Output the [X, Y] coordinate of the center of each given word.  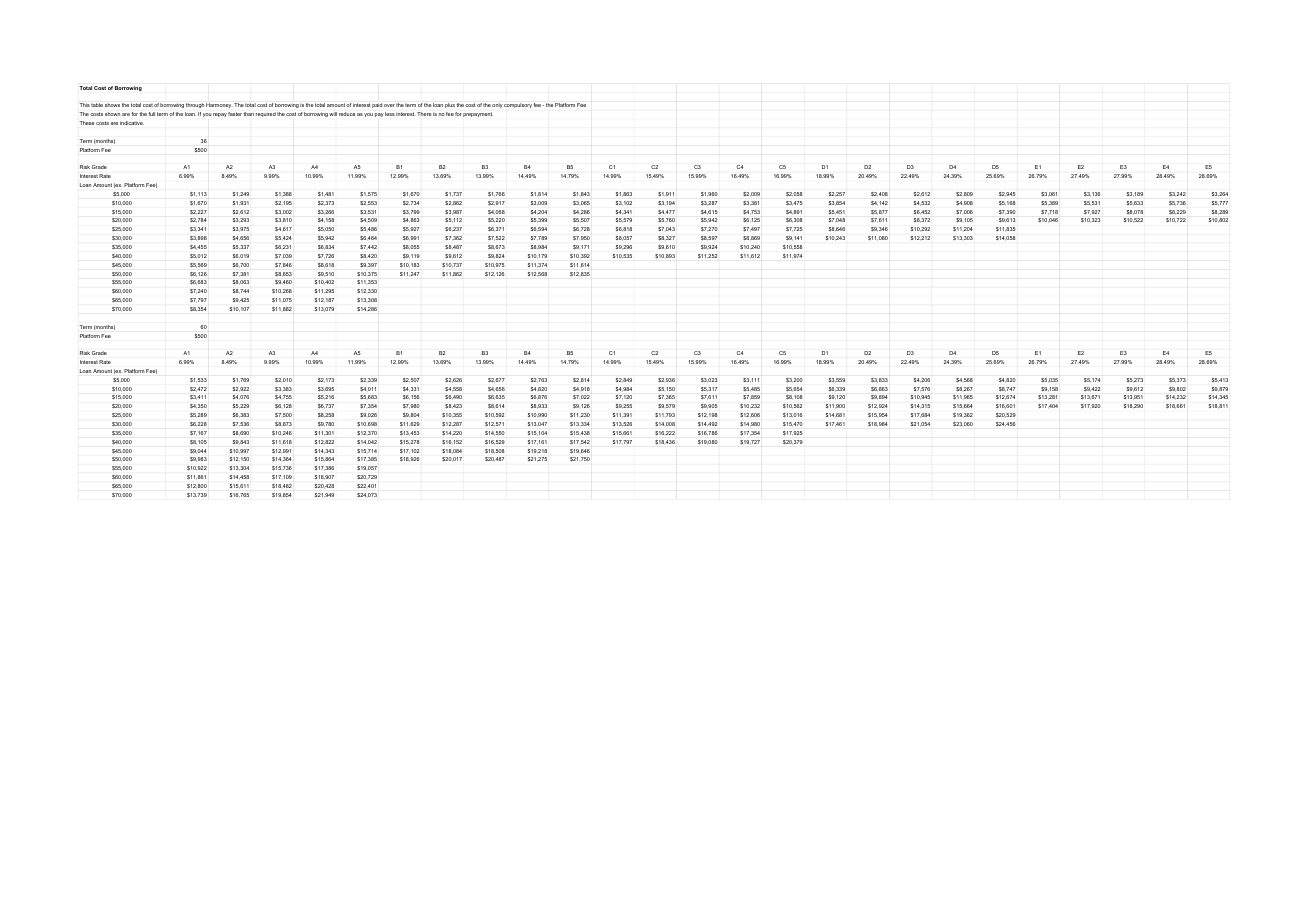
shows [112, 105]
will [333, 114]
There [424, 114]
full [152, 114]
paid [377, 105]
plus [450, 105]
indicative [132, 123]
